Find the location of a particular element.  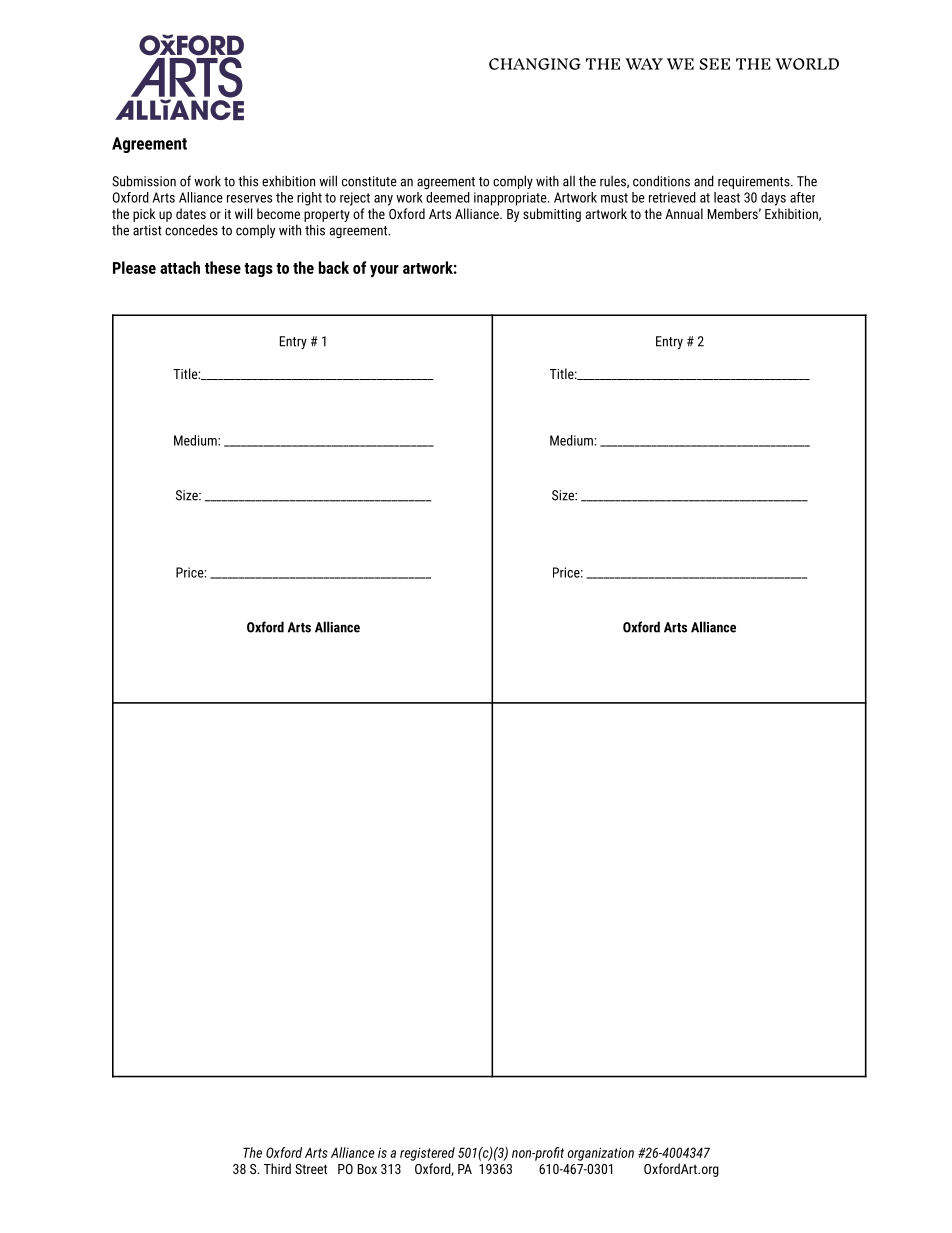

tags is located at coordinates (258, 270).
